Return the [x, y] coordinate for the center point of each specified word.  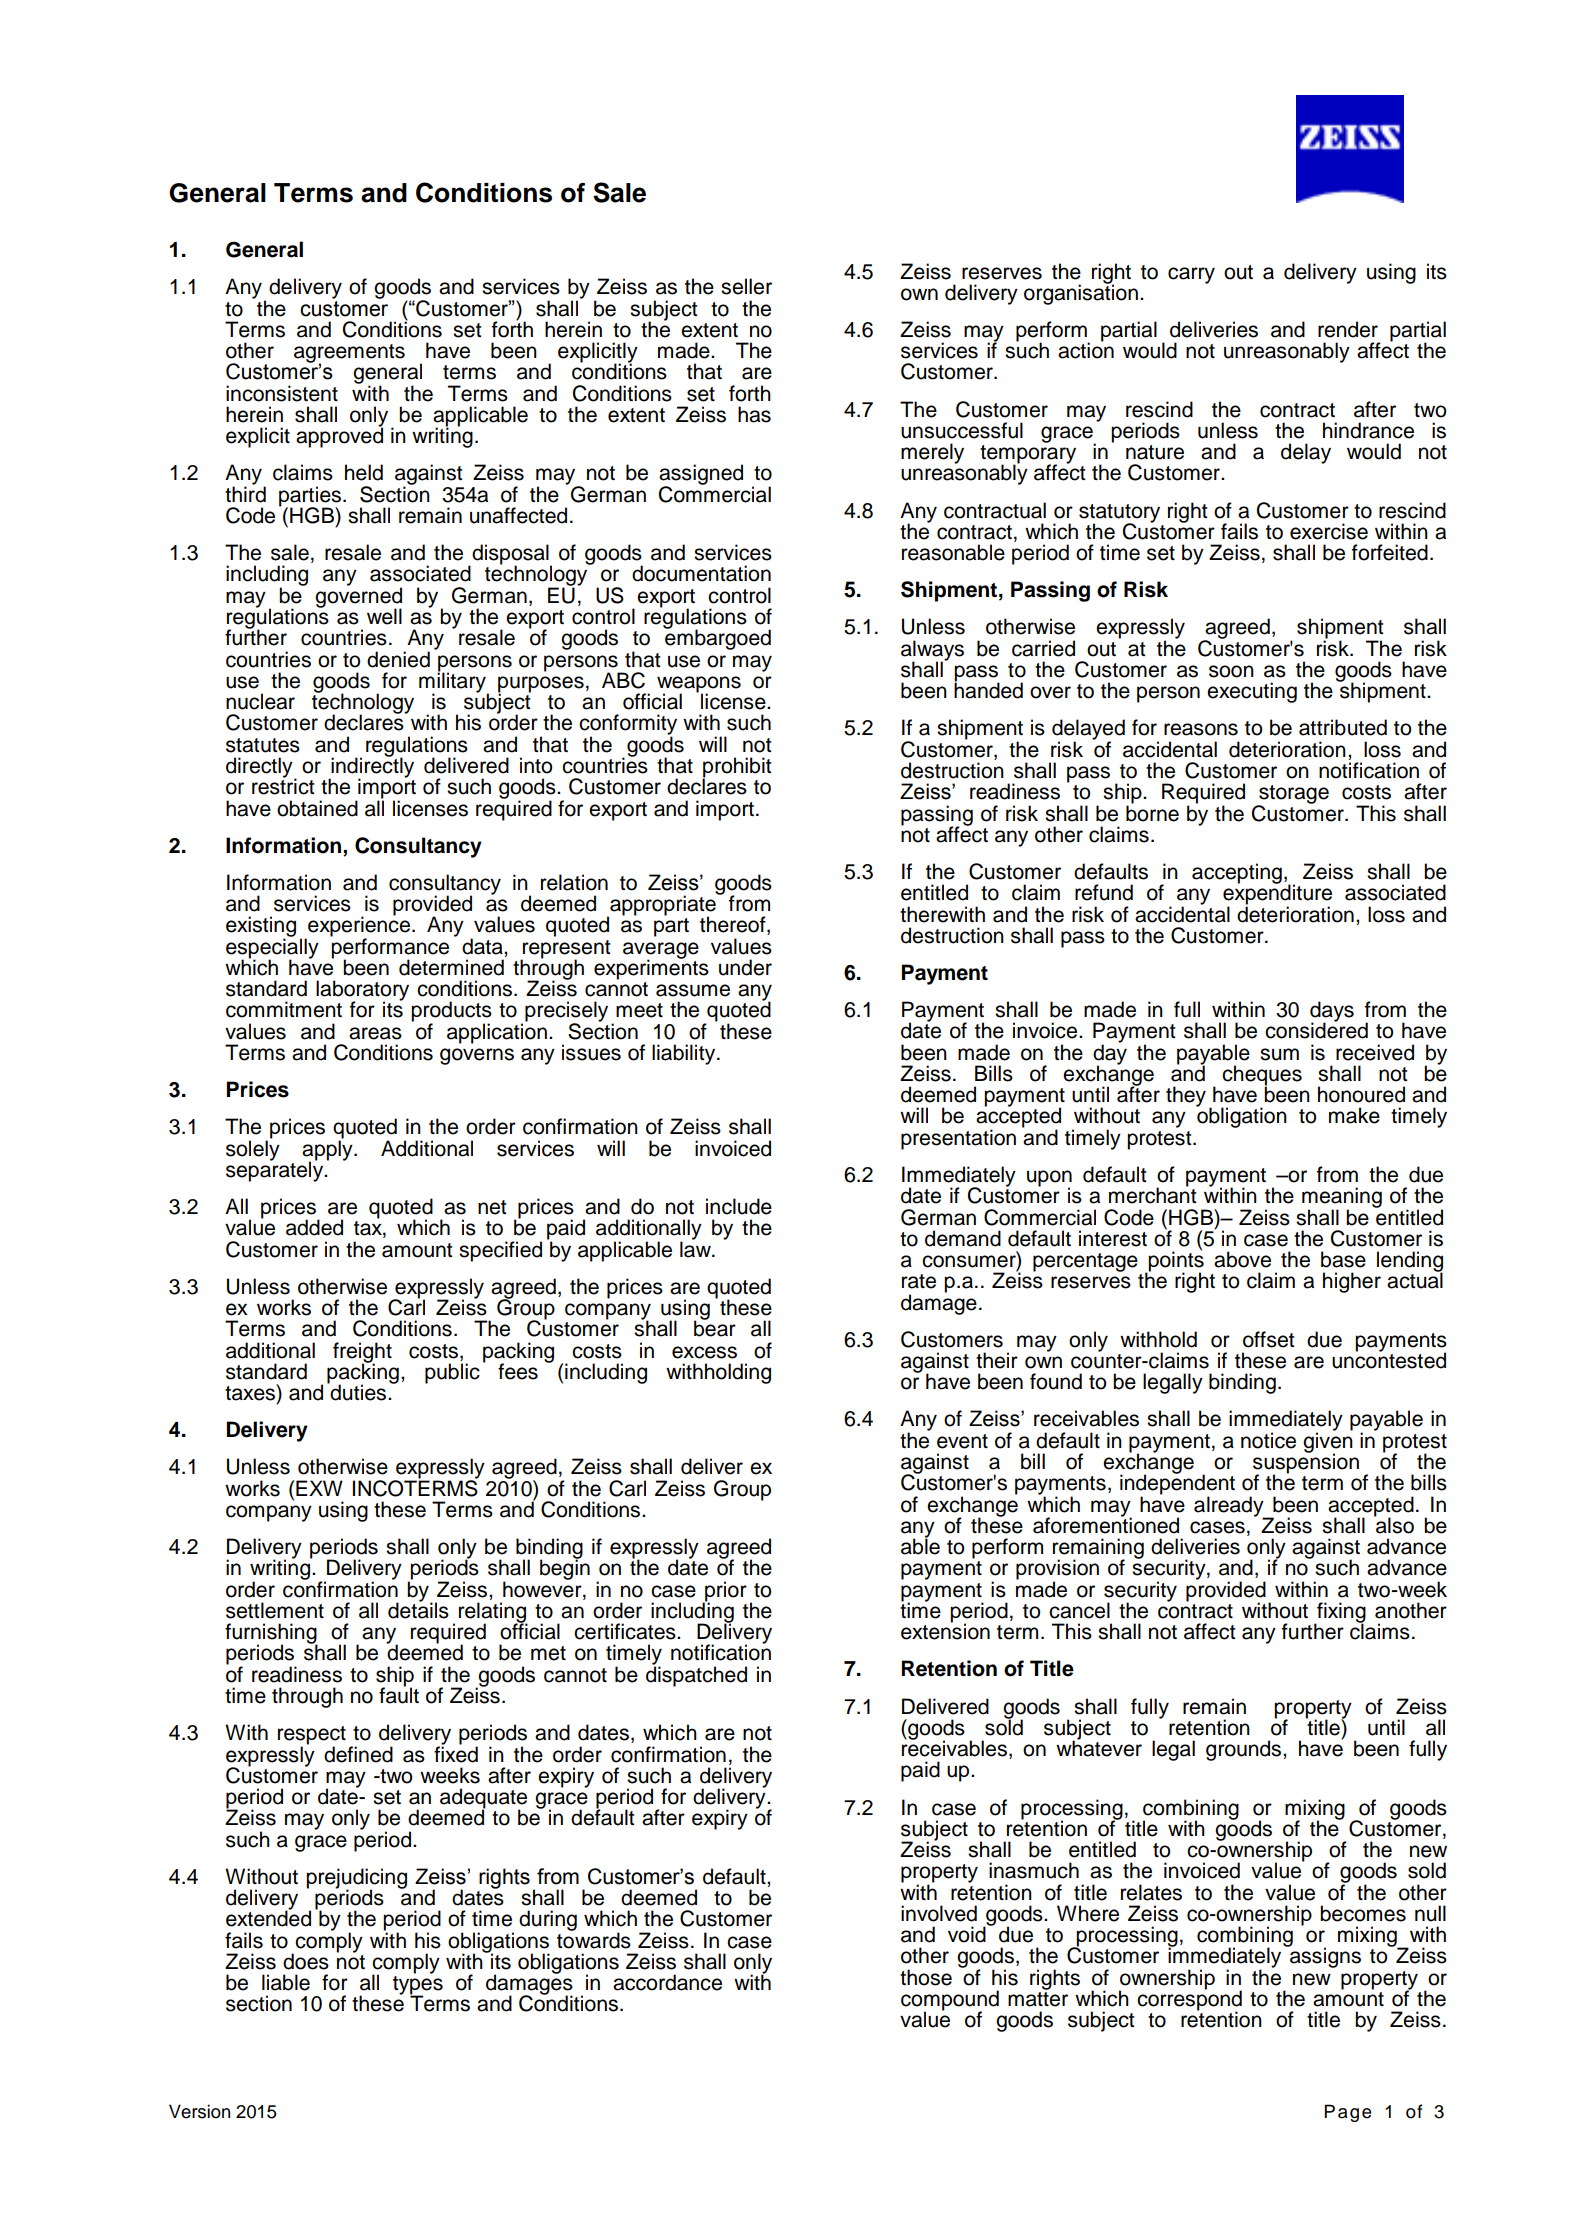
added [314, 1227]
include [739, 1206]
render [1348, 329]
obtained [317, 808]
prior [725, 1592]
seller [746, 286]
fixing [1340, 1613]
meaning [1342, 1198]
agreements [349, 354]
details [418, 1609]
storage [1293, 795]
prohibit [736, 768]
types [418, 1985]
